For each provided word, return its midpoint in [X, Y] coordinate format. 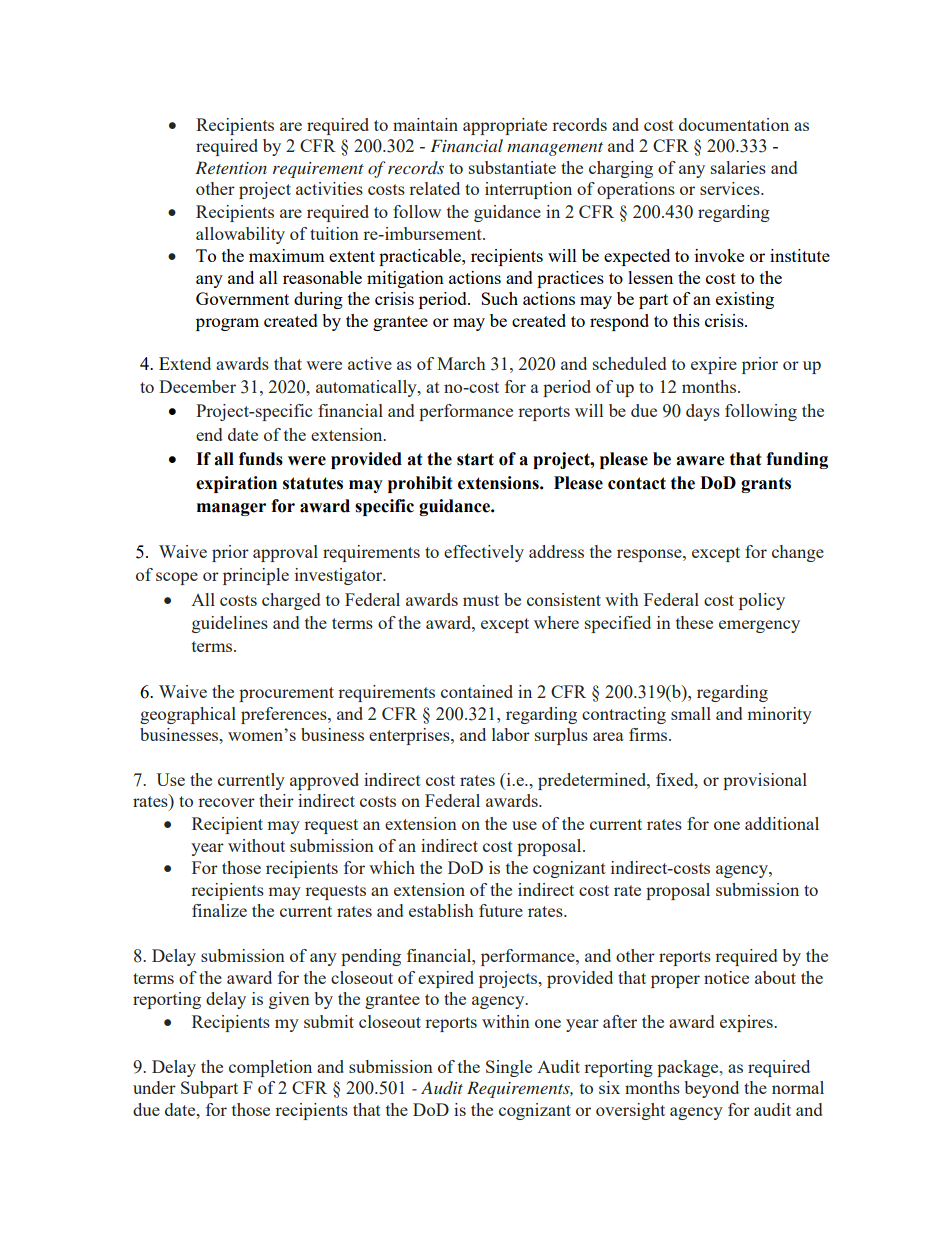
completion [270, 1068]
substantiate [512, 167]
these [694, 622]
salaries [738, 167]
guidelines [230, 624]
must [481, 600]
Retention [231, 167]
